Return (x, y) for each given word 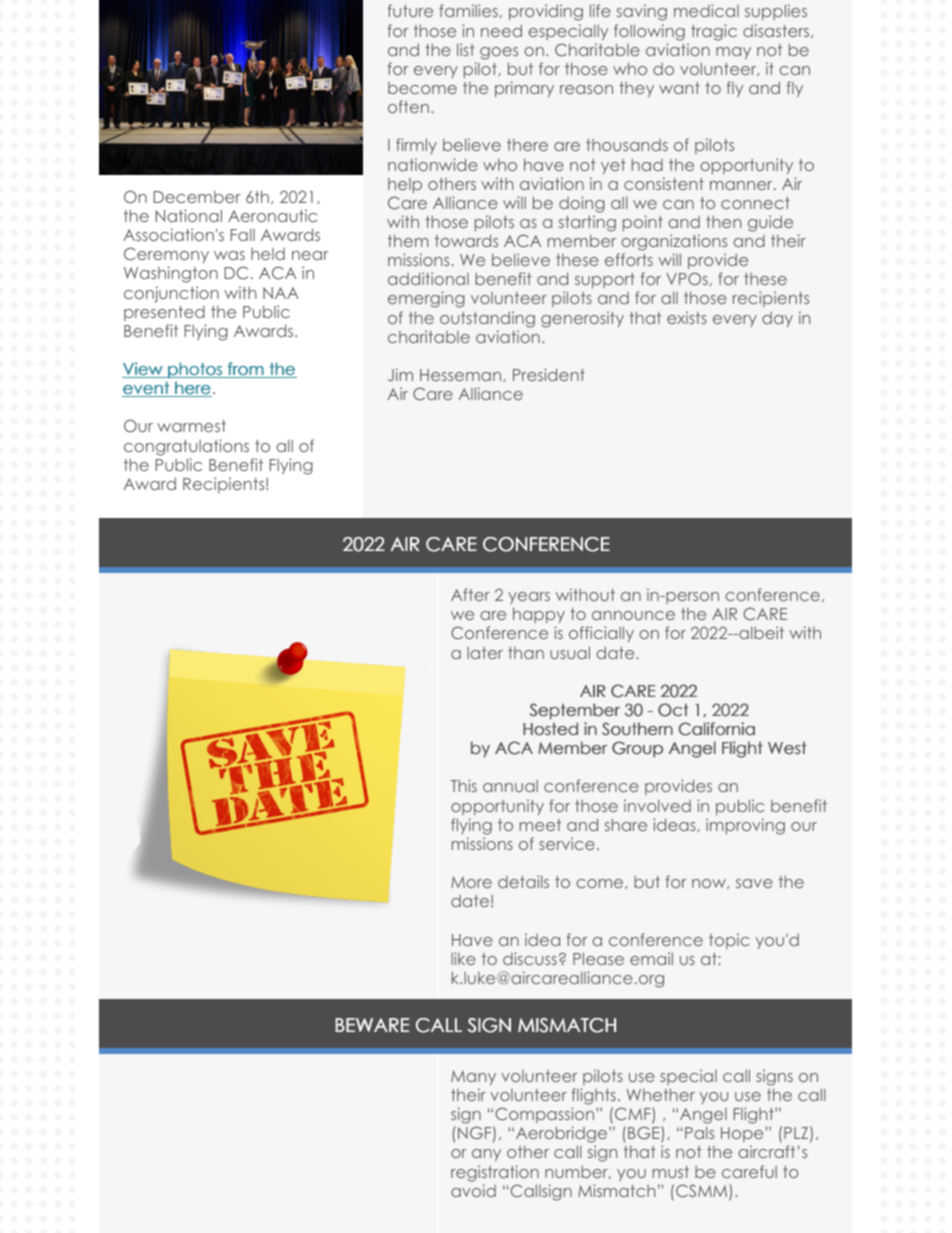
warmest (191, 426)
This (464, 785)
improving (745, 826)
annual (510, 786)
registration (495, 1173)
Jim (400, 374)
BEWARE (372, 1025)
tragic (714, 32)
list (466, 49)
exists (687, 317)
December (197, 197)
